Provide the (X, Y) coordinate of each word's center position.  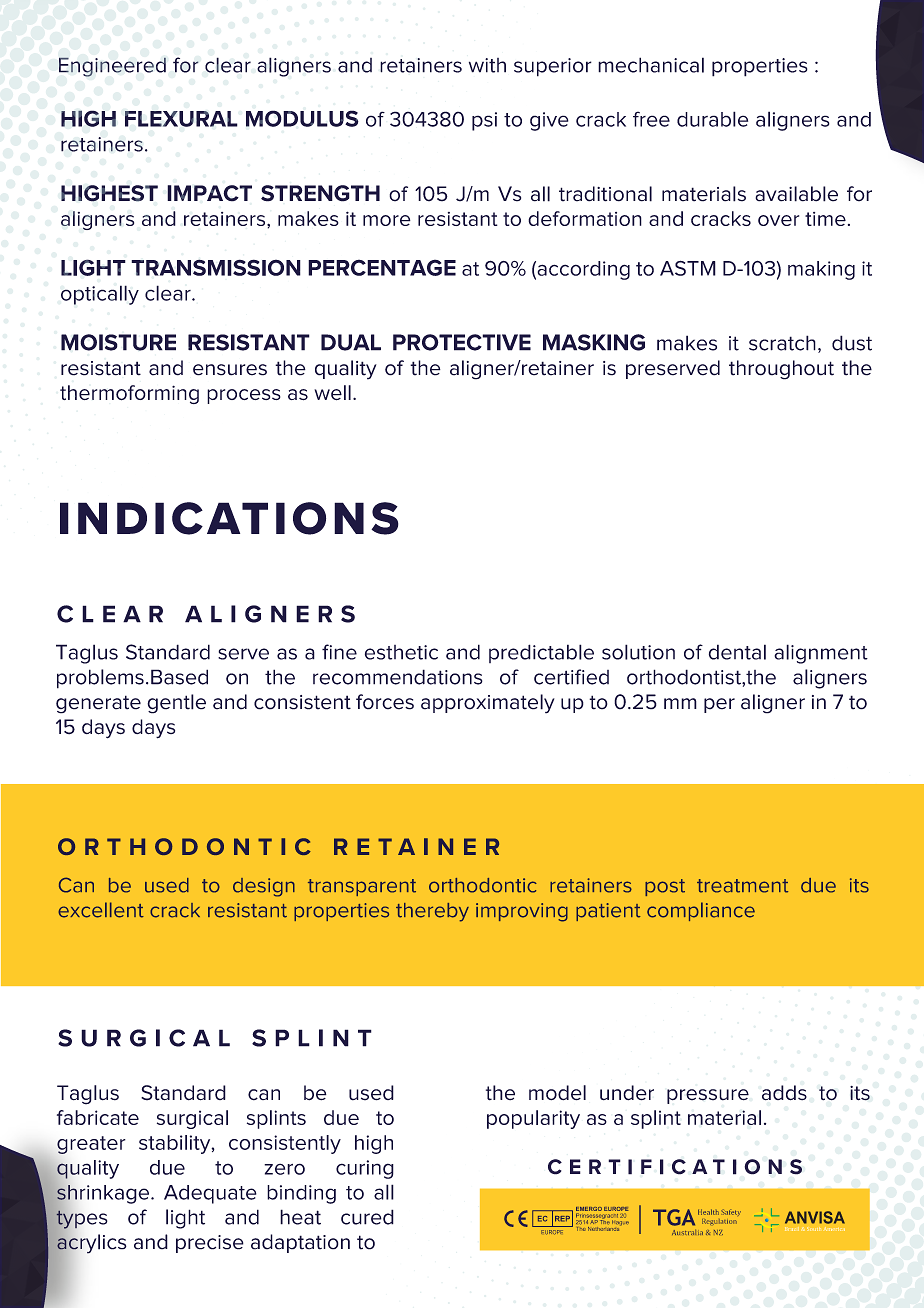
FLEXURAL (181, 119)
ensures (230, 370)
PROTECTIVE (462, 342)
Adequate (210, 1194)
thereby (432, 912)
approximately (488, 704)
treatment (742, 886)
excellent (101, 910)
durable (712, 119)
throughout (781, 370)
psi (484, 121)
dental (737, 652)
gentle (176, 704)
